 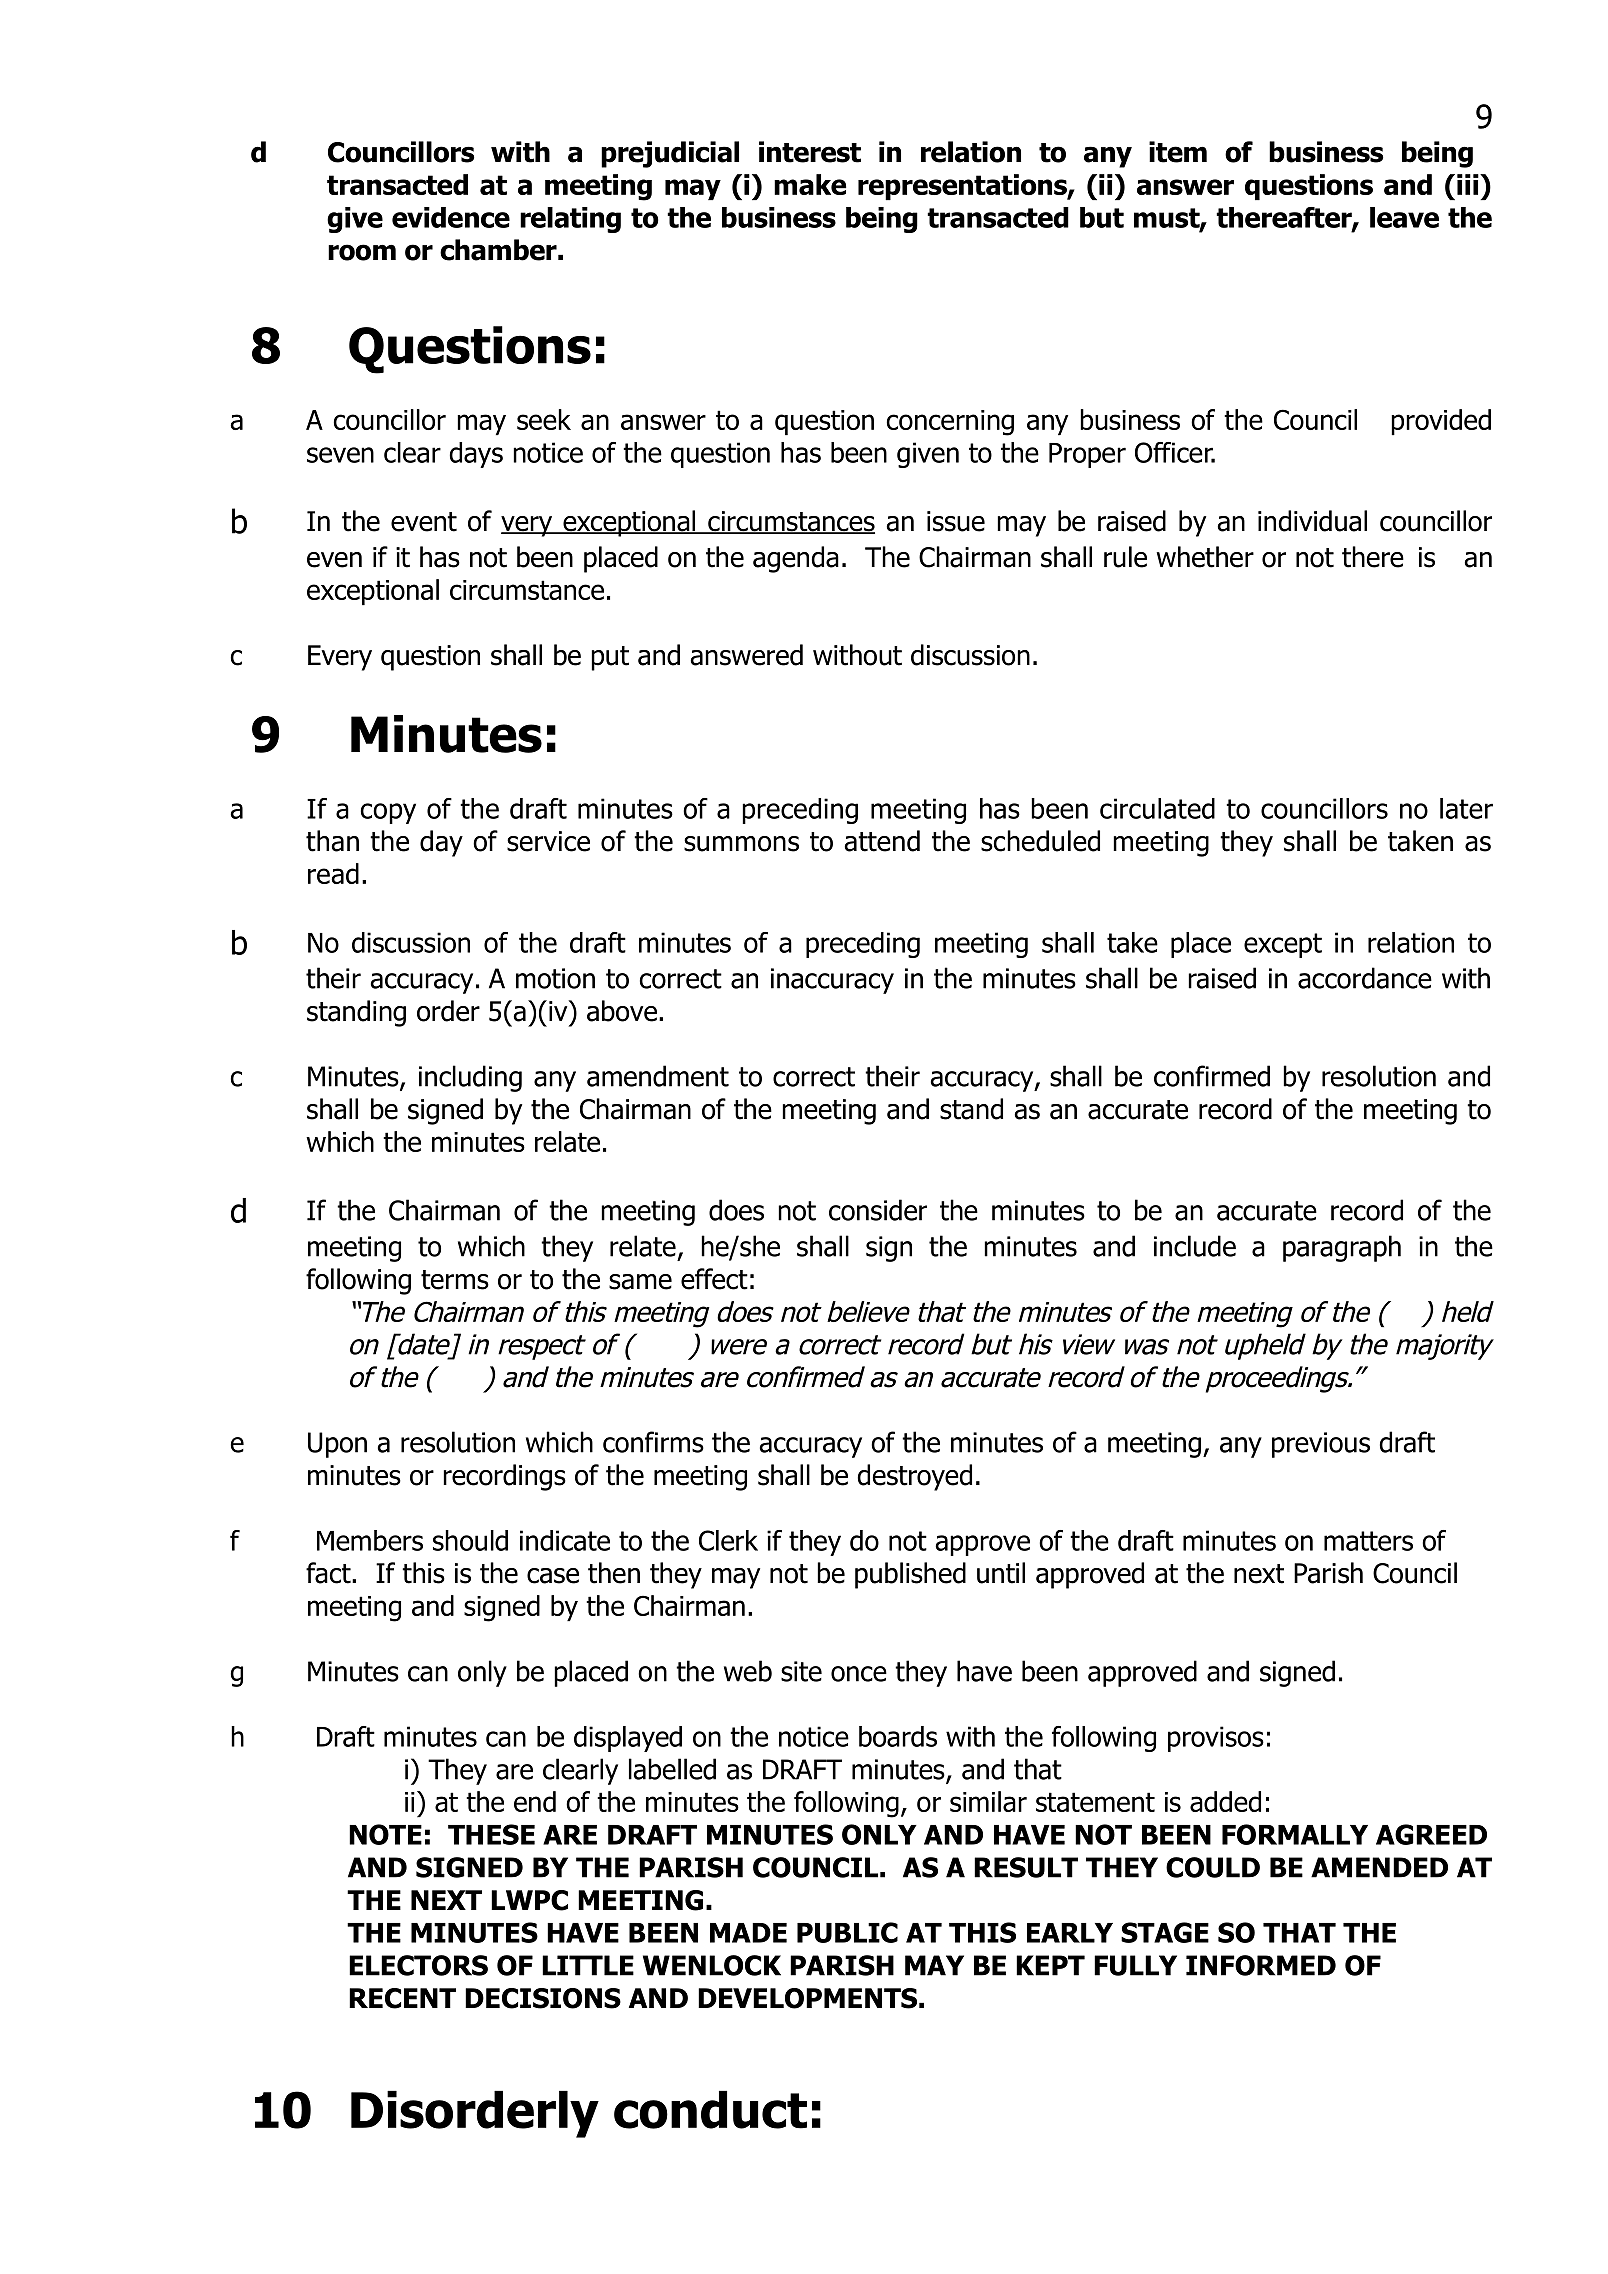 I want to click on RECENT, so click(x=402, y=1998).
